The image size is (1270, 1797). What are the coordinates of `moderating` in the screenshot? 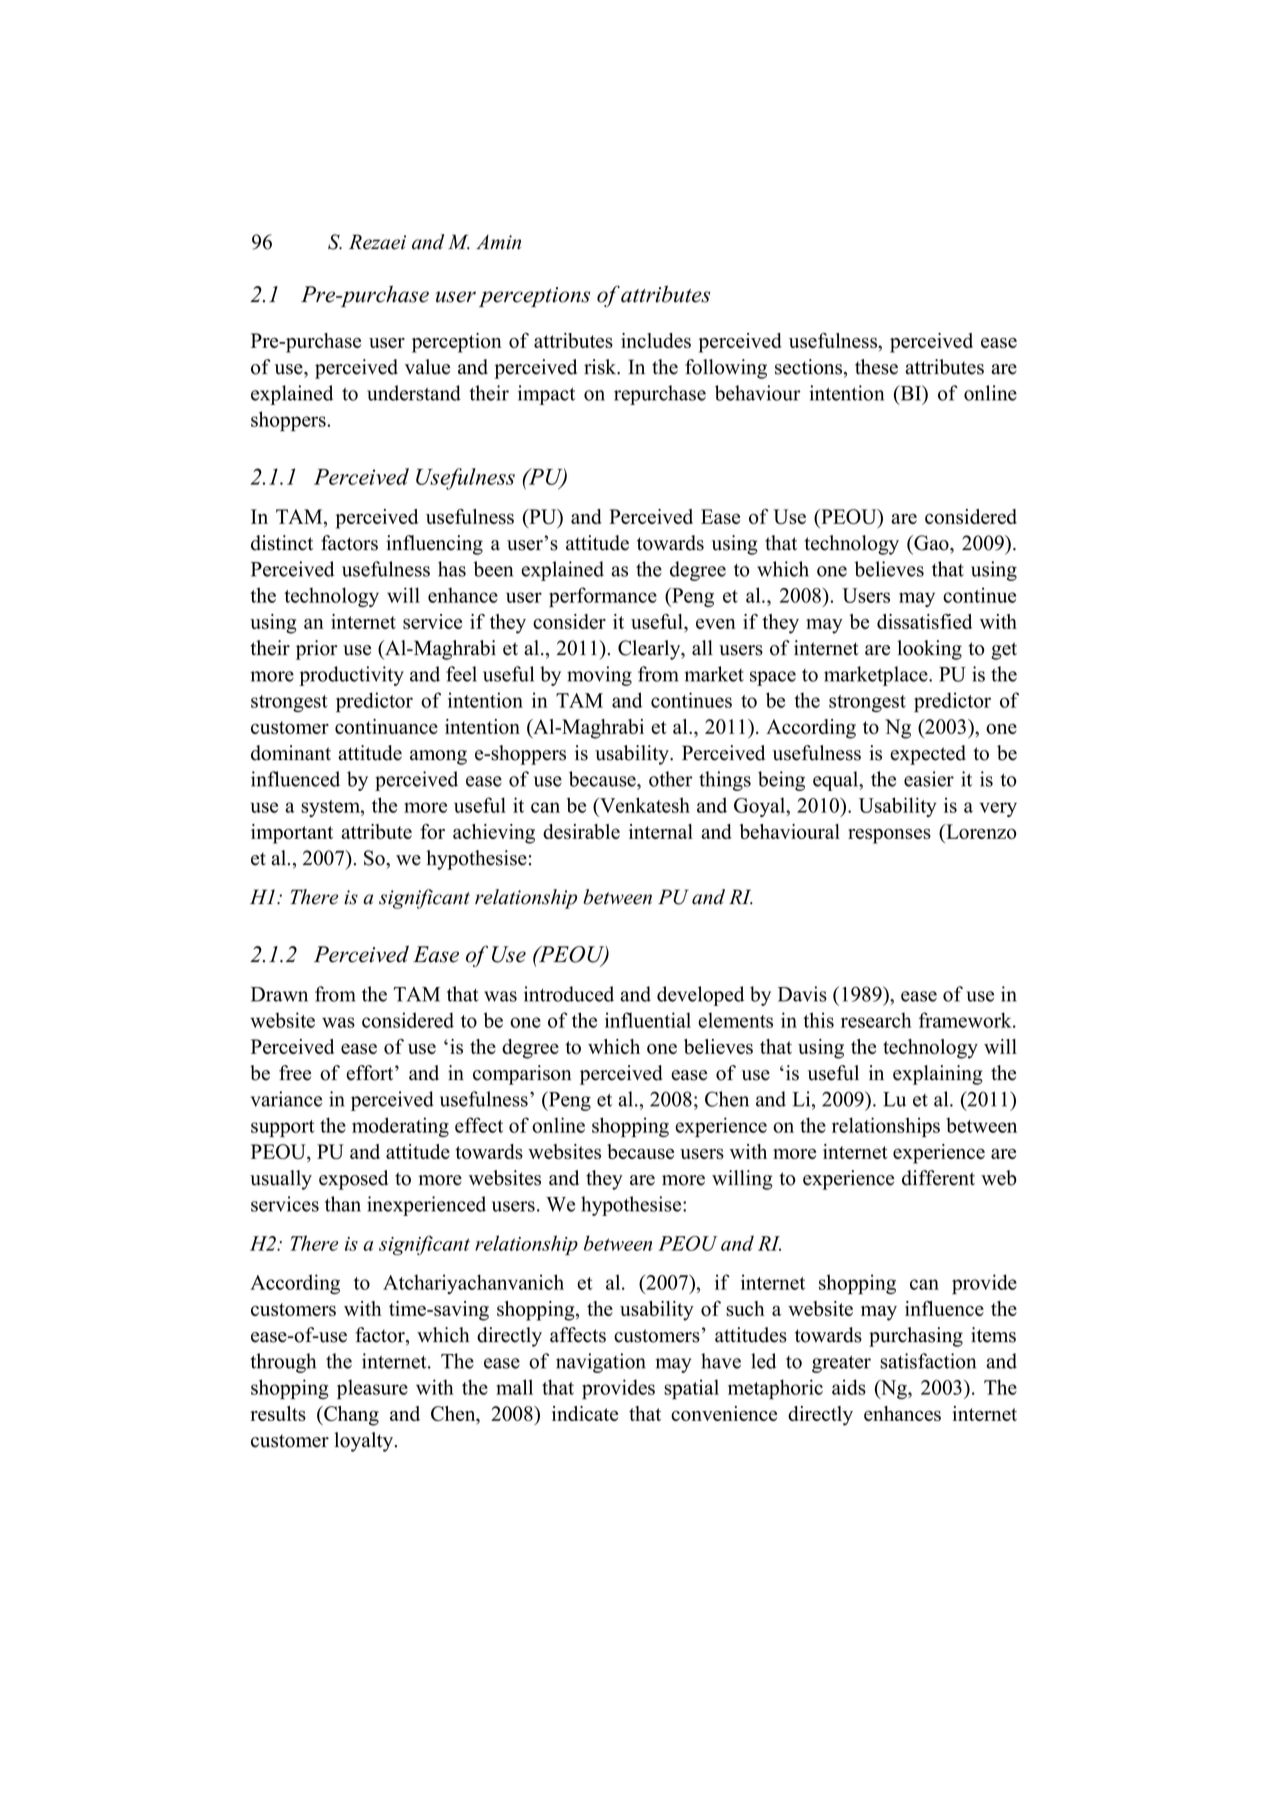 It's located at (400, 1127).
